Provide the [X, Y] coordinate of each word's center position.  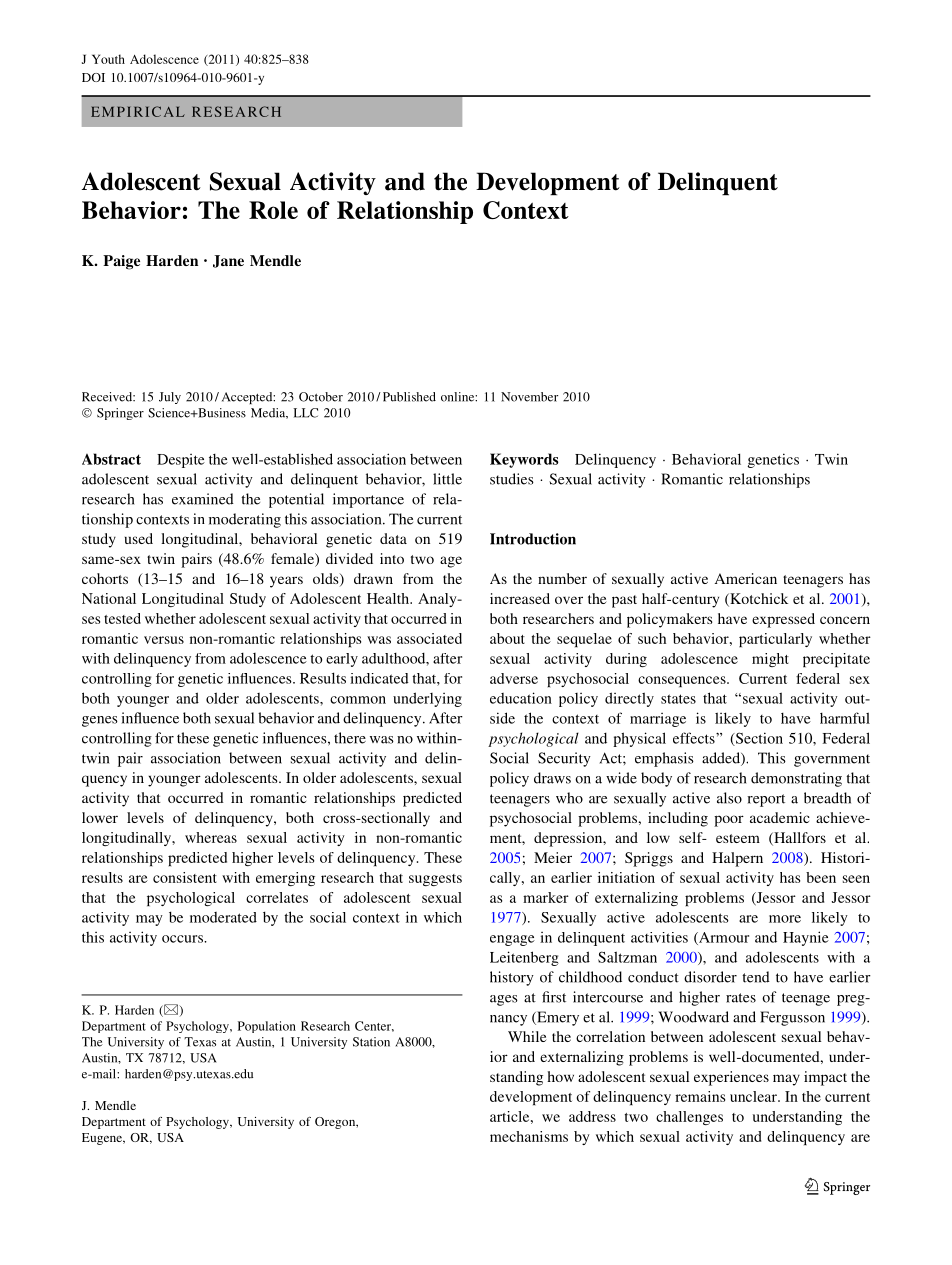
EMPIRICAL [138, 111]
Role [273, 210]
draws [552, 778]
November [529, 397]
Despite [181, 461]
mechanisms [529, 1136]
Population [267, 1027]
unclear [754, 1096]
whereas [211, 837]
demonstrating [796, 779]
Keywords [524, 460]
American [746, 578]
